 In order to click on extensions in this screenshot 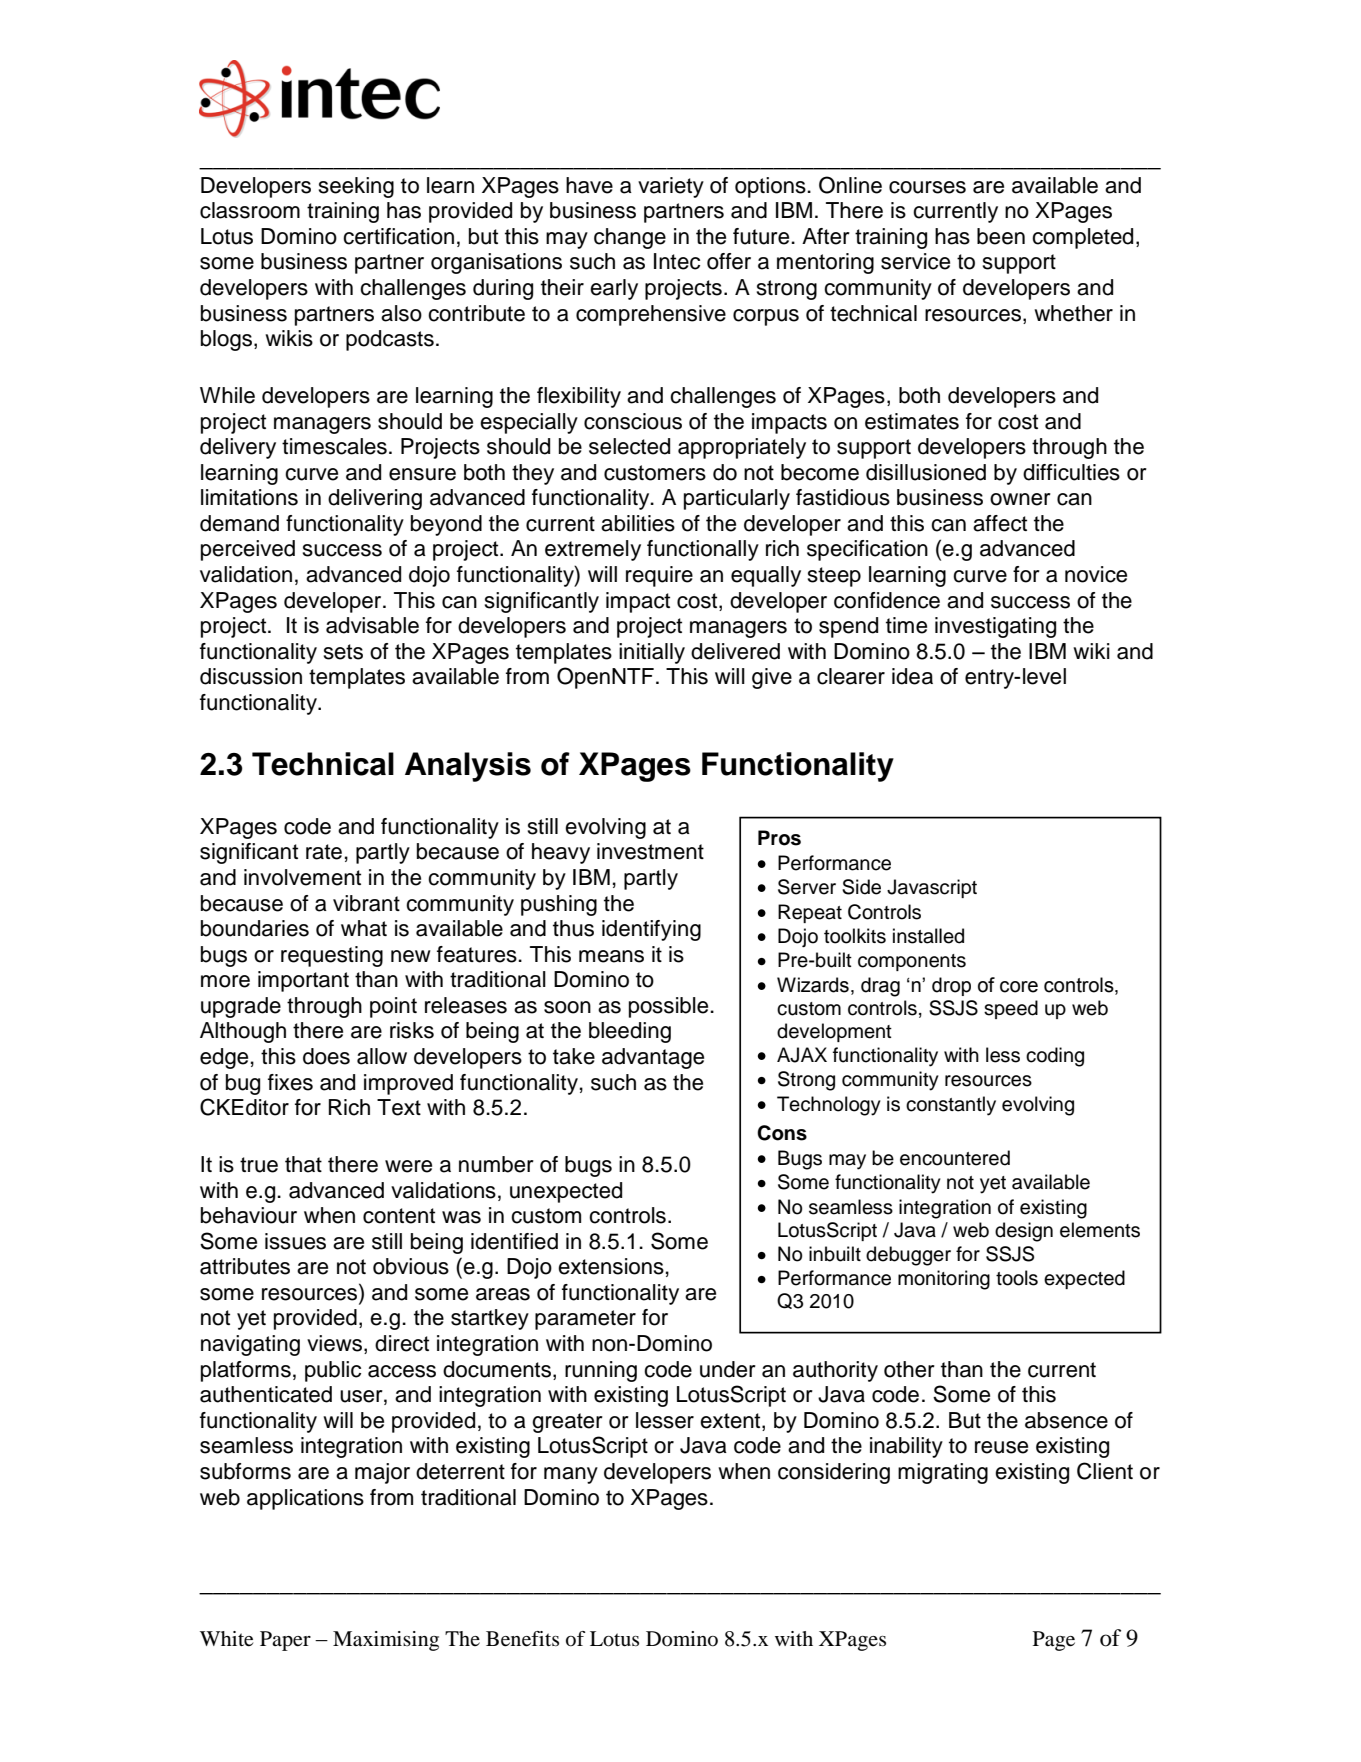, I will do `click(611, 1266)`.
